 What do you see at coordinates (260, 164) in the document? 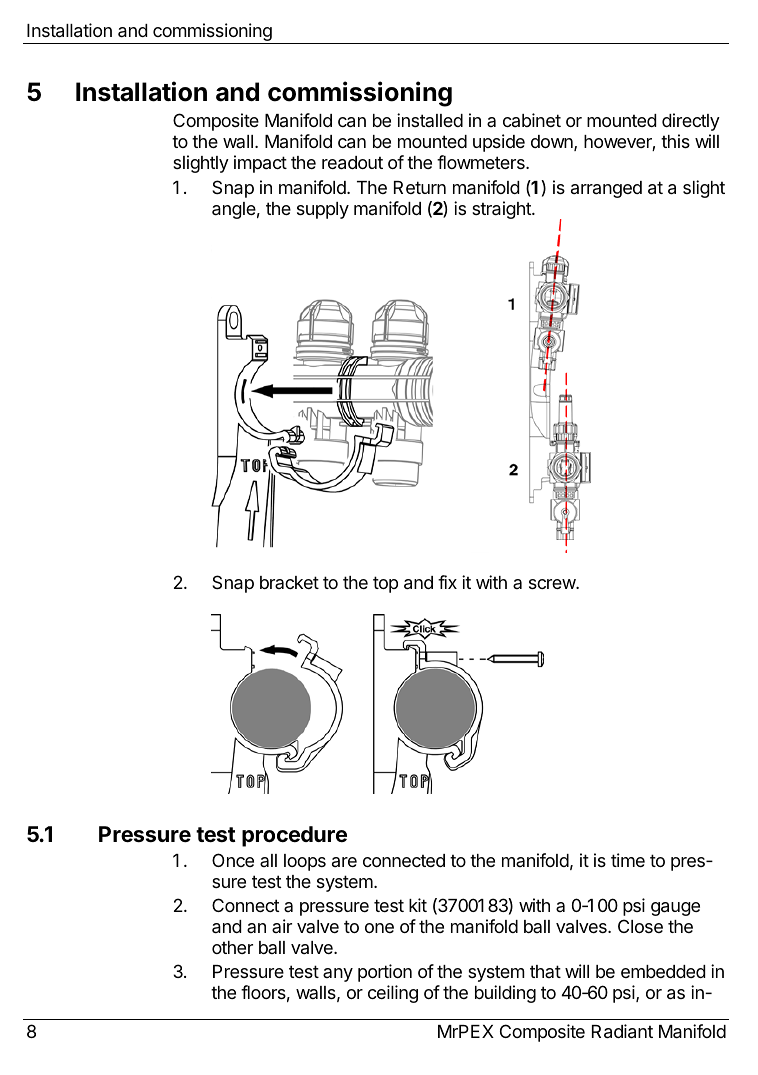
I see `impact` at bounding box center [260, 164].
